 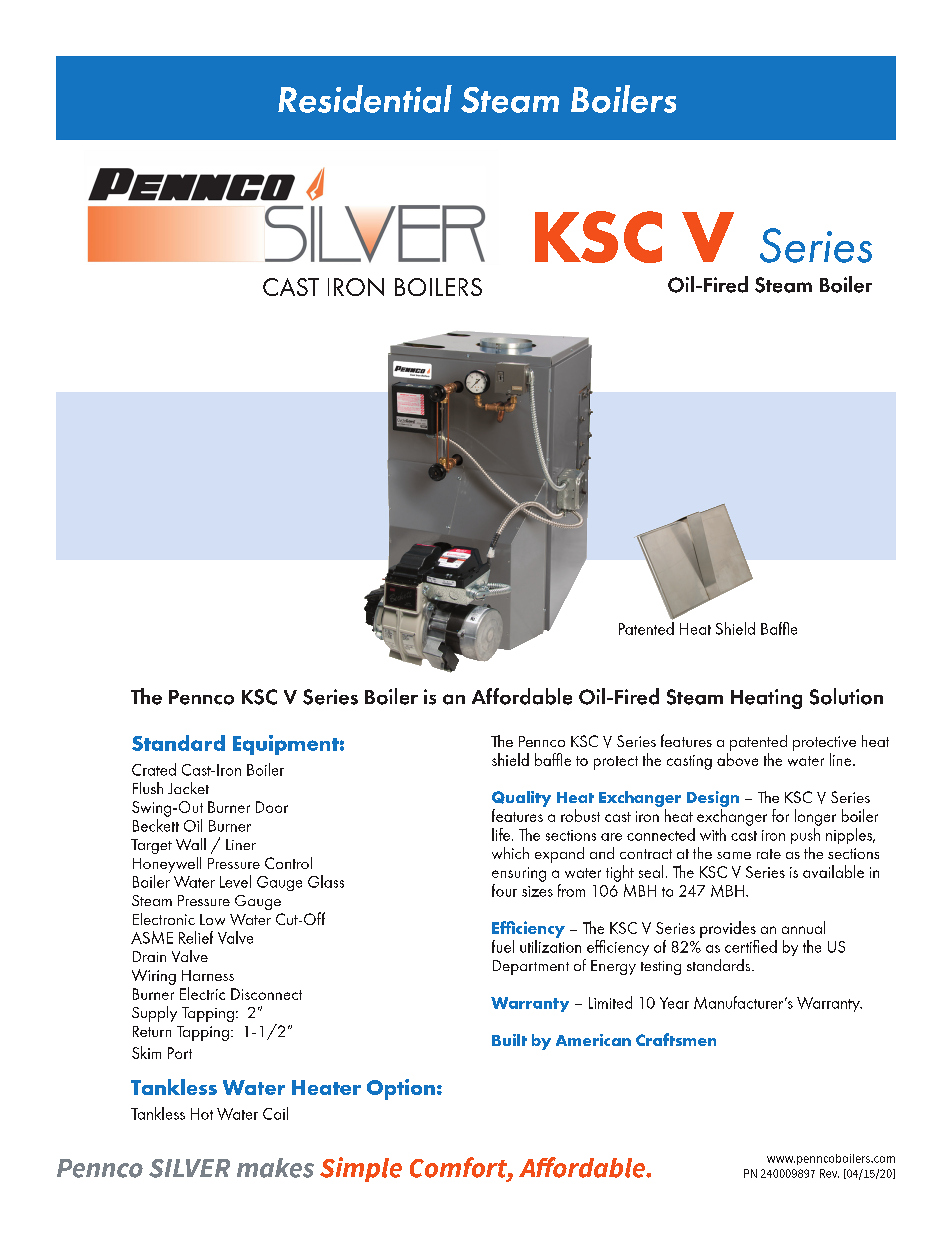 What do you see at coordinates (202, 1114) in the screenshot?
I see `Hot` at bounding box center [202, 1114].
